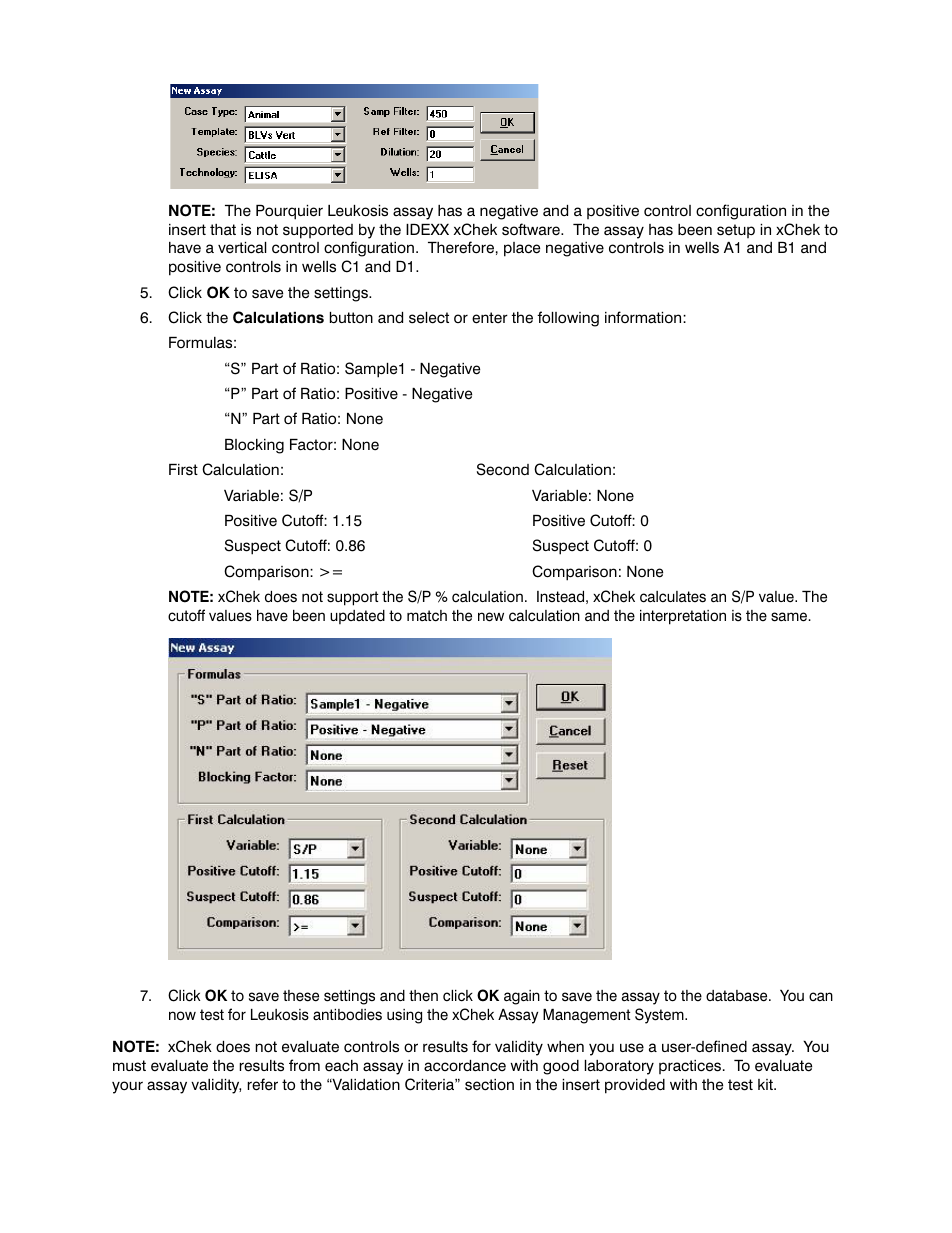 The width and height of the screenshot is (952, 1233). I want to click on new, so click(491, 617).
